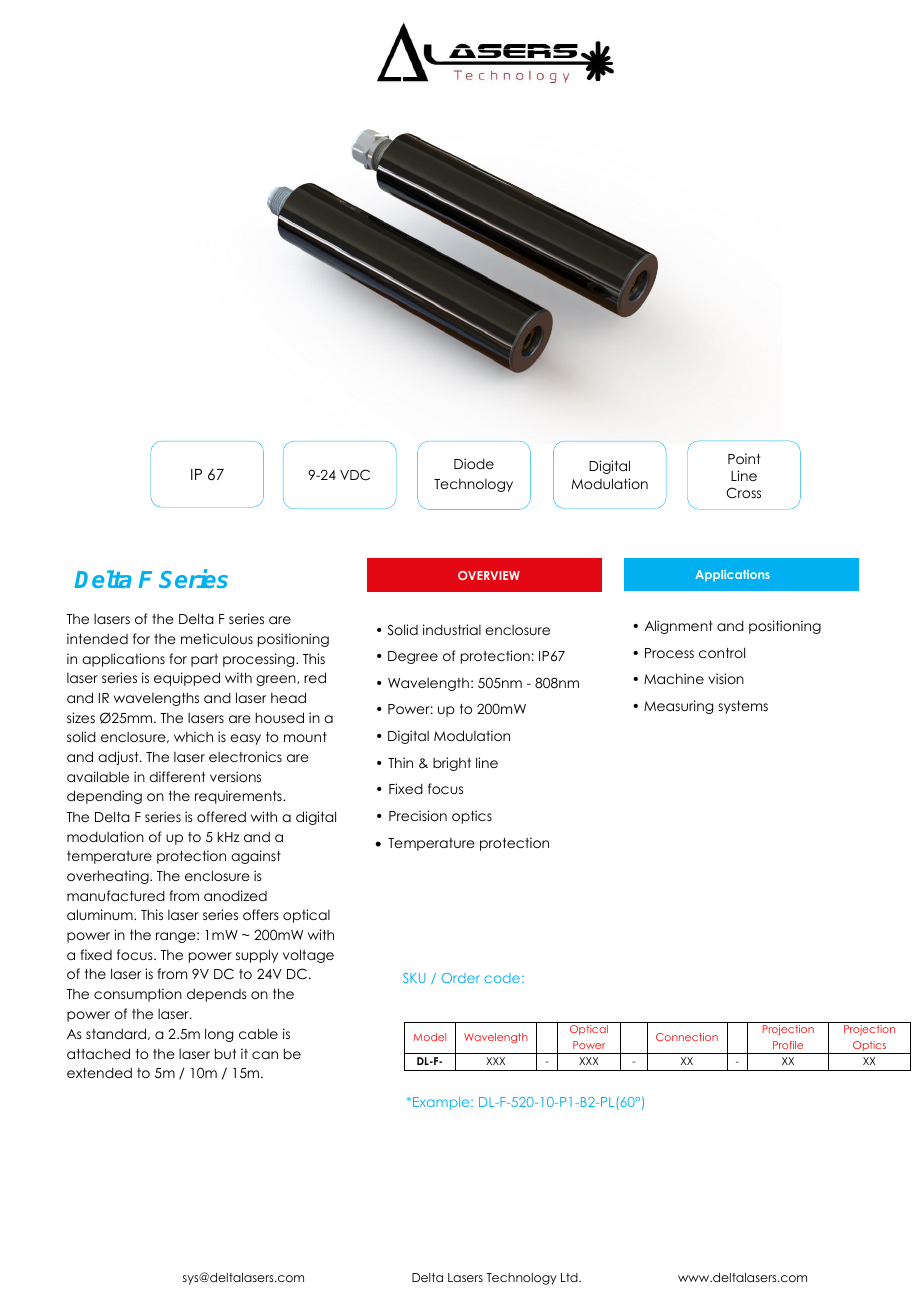 Image resolution: width=924 pixels, height=1307 pixels. I want to click on Cross, so click(743, 493).
